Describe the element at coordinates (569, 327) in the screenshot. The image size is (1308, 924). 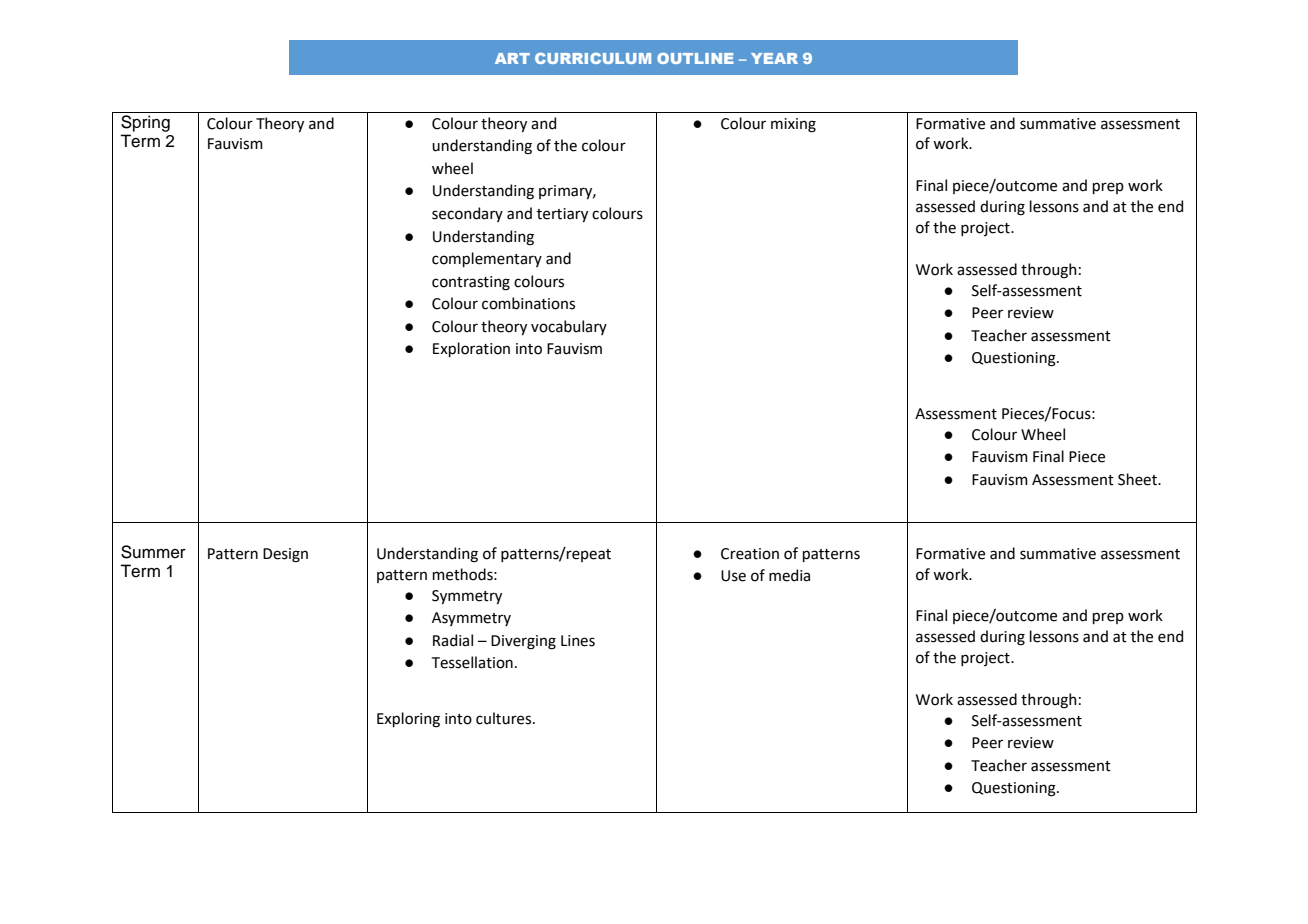
I see `vocabulary` at that location.
